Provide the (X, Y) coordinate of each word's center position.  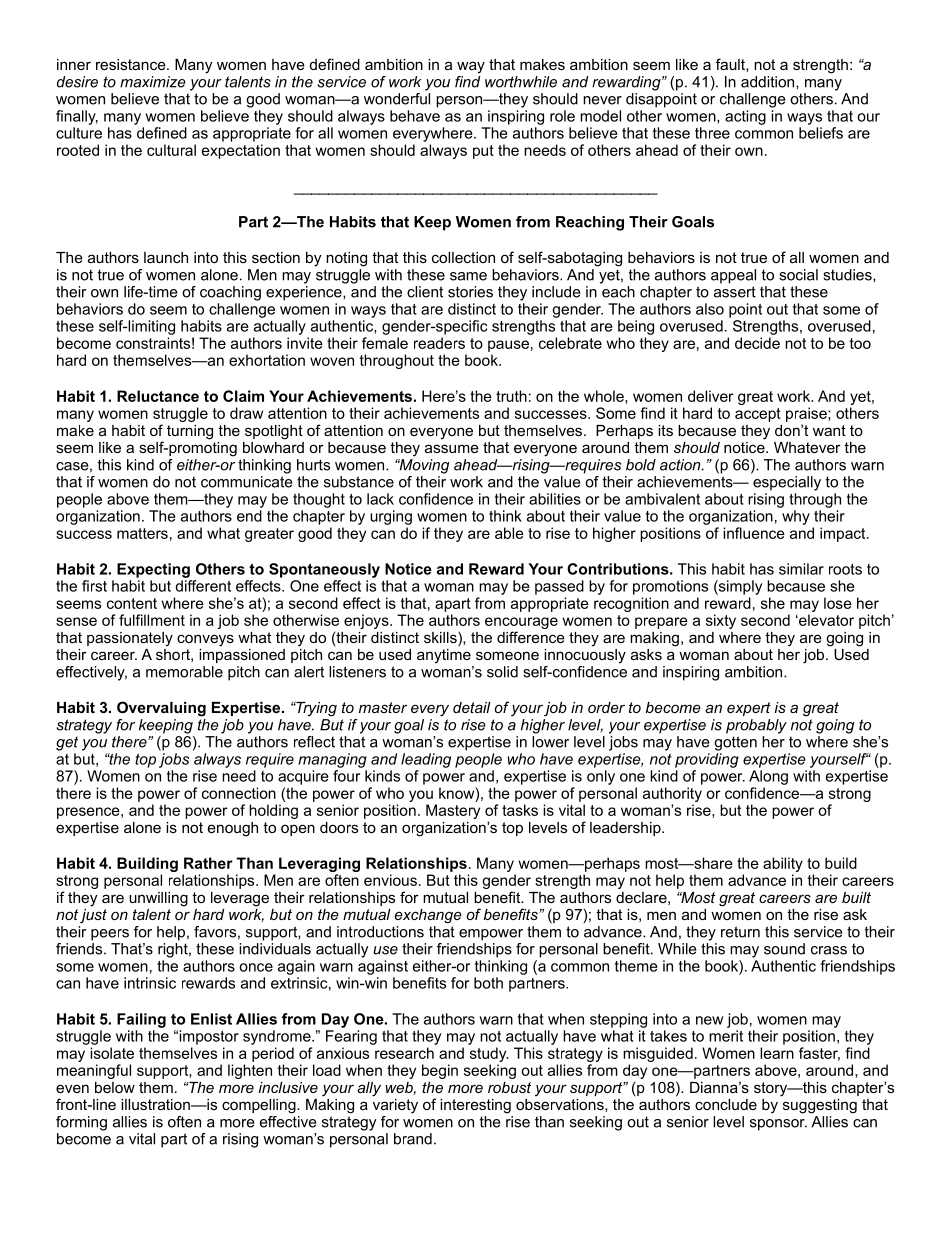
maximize (153, 82)
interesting (475, 1106)
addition (769, 82)
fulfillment (152, 620)
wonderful (397, 99)
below (115, 1087)
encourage (521, 624)
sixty (721, 621)
